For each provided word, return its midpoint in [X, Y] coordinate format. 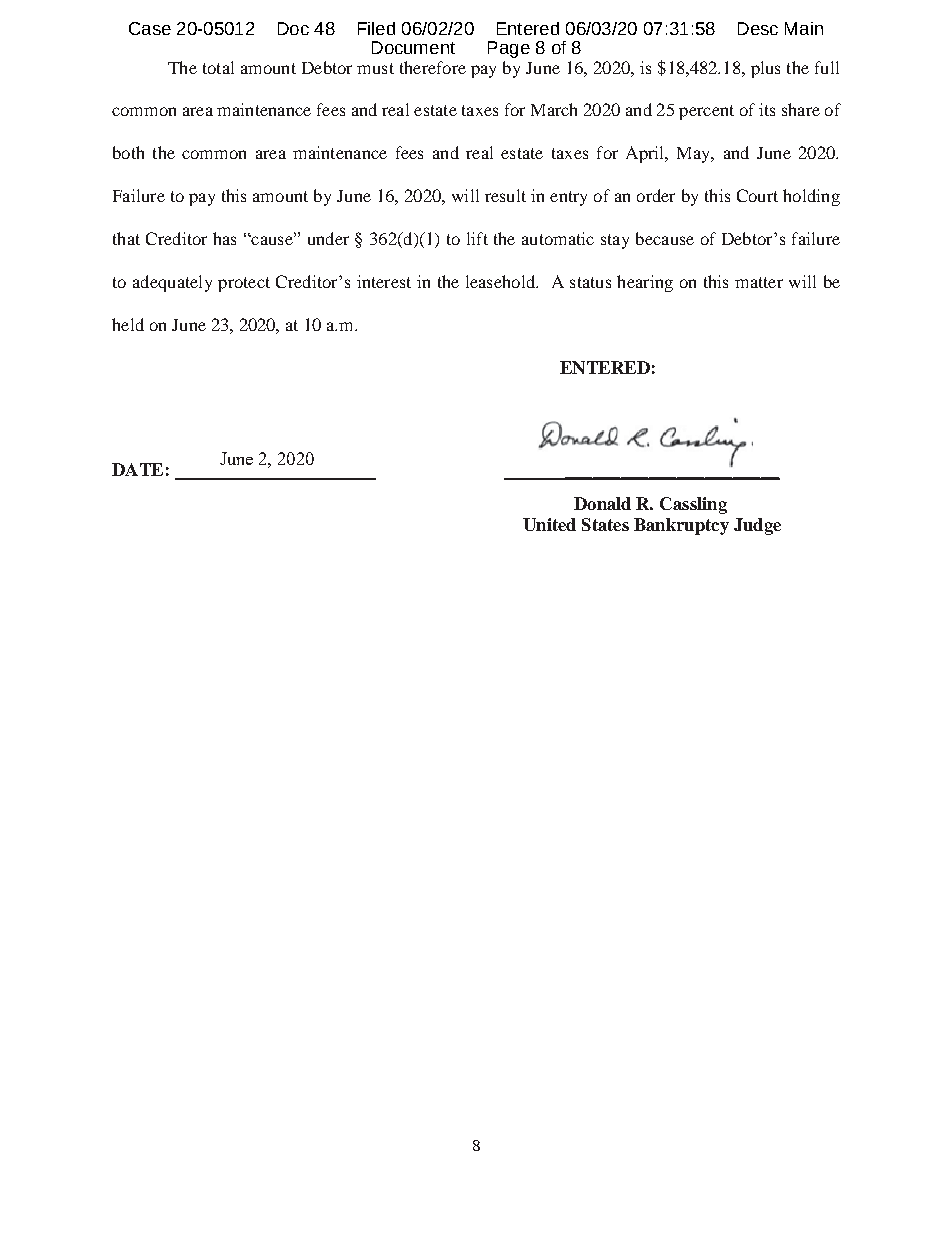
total [218, 67]
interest [384, 281]
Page [509, 49]
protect [244, 284]
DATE [137, 469]
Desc [758, 28]
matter [759, 282]
